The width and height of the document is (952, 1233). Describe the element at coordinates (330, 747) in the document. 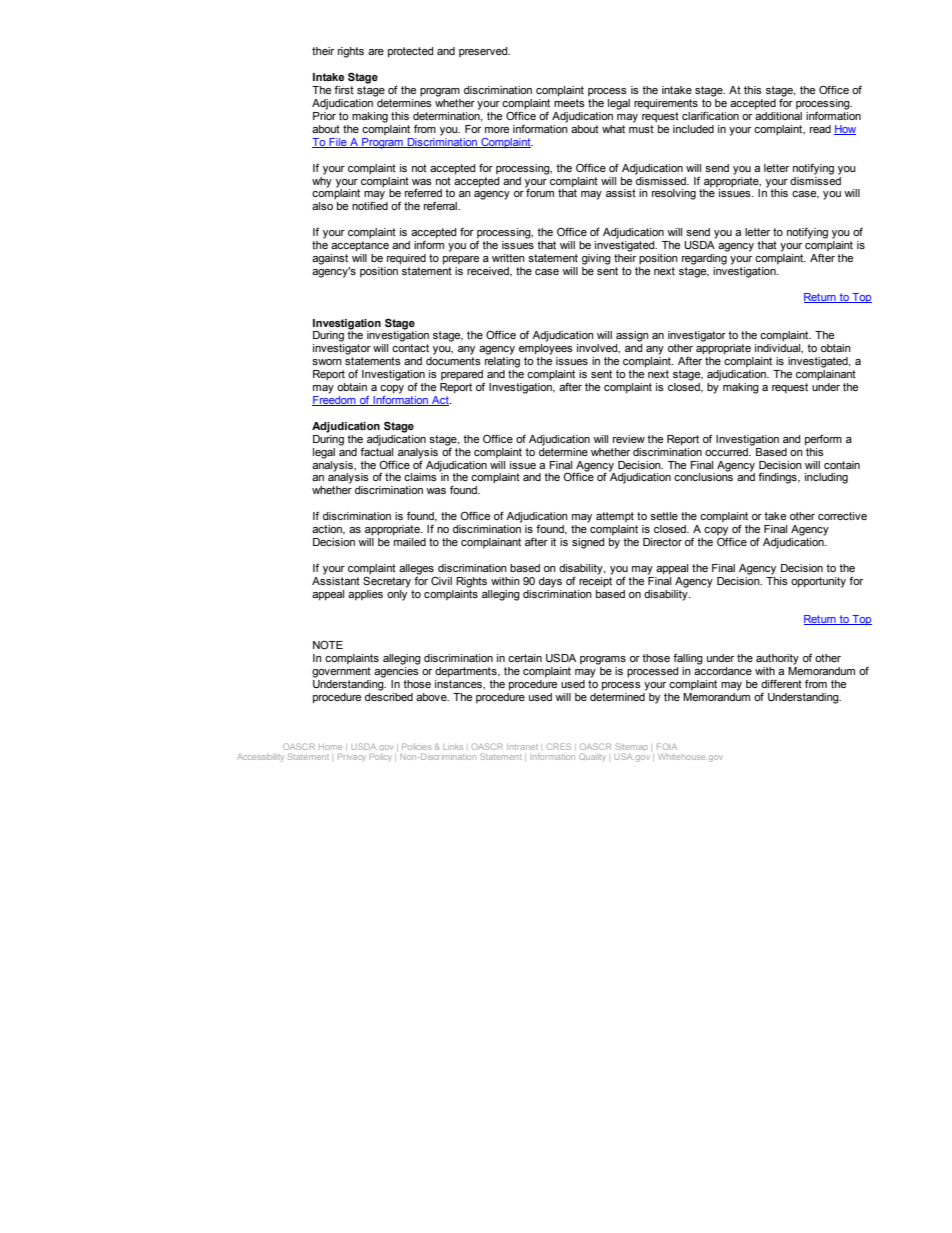

I see `Home` at that location.
